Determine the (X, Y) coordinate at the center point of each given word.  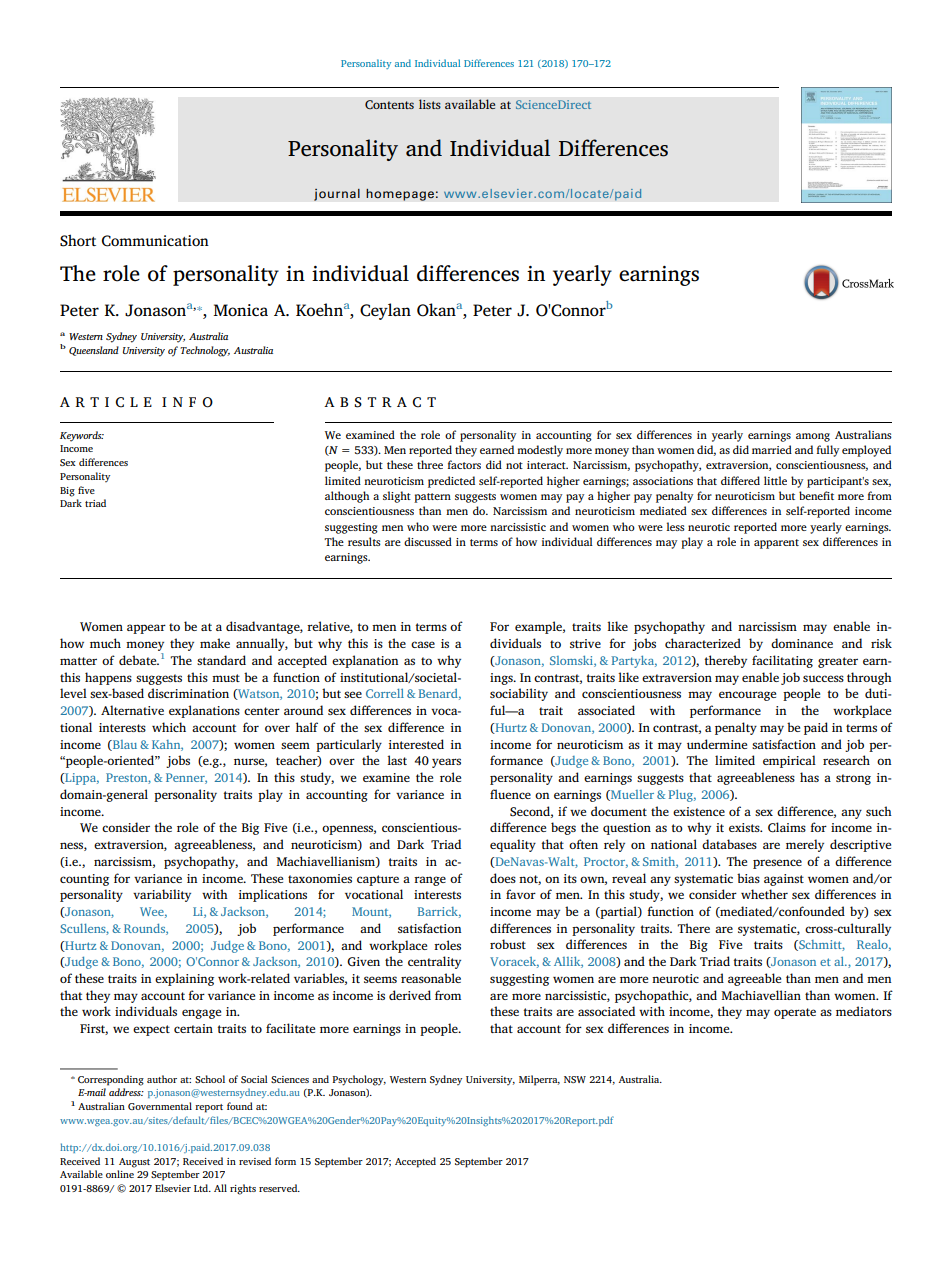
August (134, 1163)
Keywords (82, 436)
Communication (155, 241)
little (775, 480)
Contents (389, 105)
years (446, 763)
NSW (575, 1079)
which (169, 727)
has (809, 777)
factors (464, 464)
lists (430, 104)
